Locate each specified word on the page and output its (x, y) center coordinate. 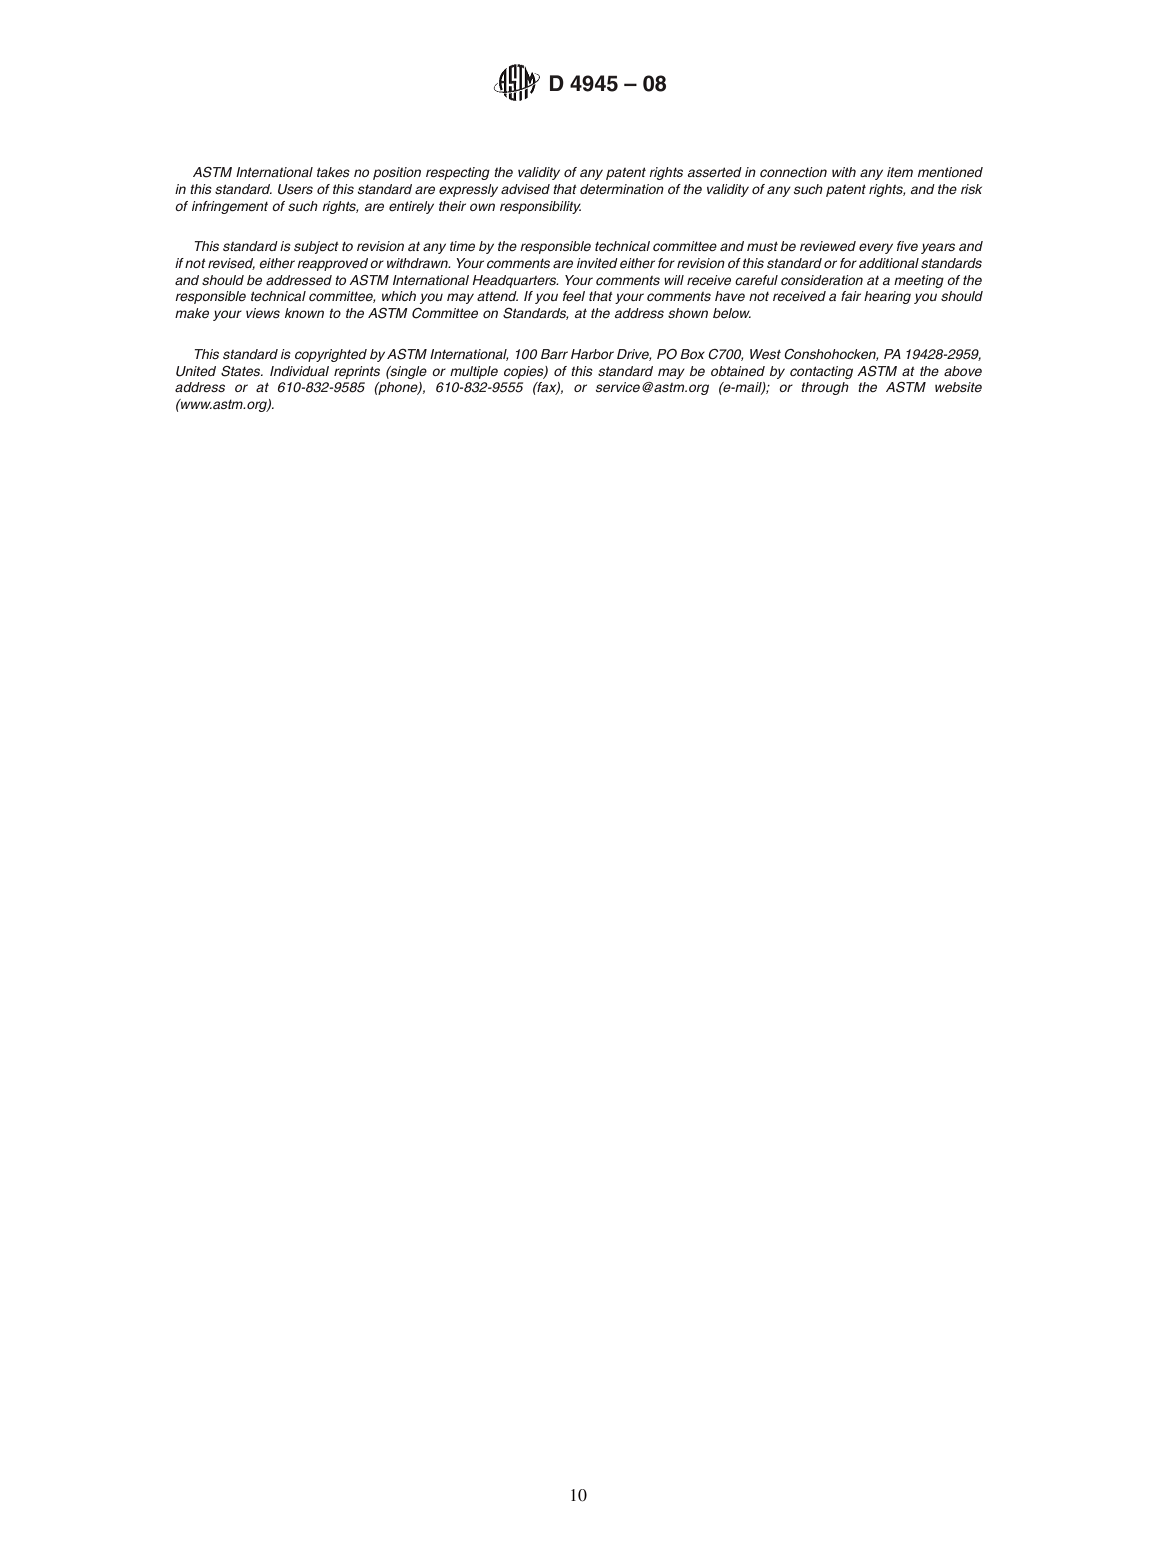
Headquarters (515, 281)
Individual (299, 371)
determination (622, 189)
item (900, 172)
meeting (919, 281)
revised (231, 264)
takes (333, 172)
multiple (474, 372)
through (825, 388)
